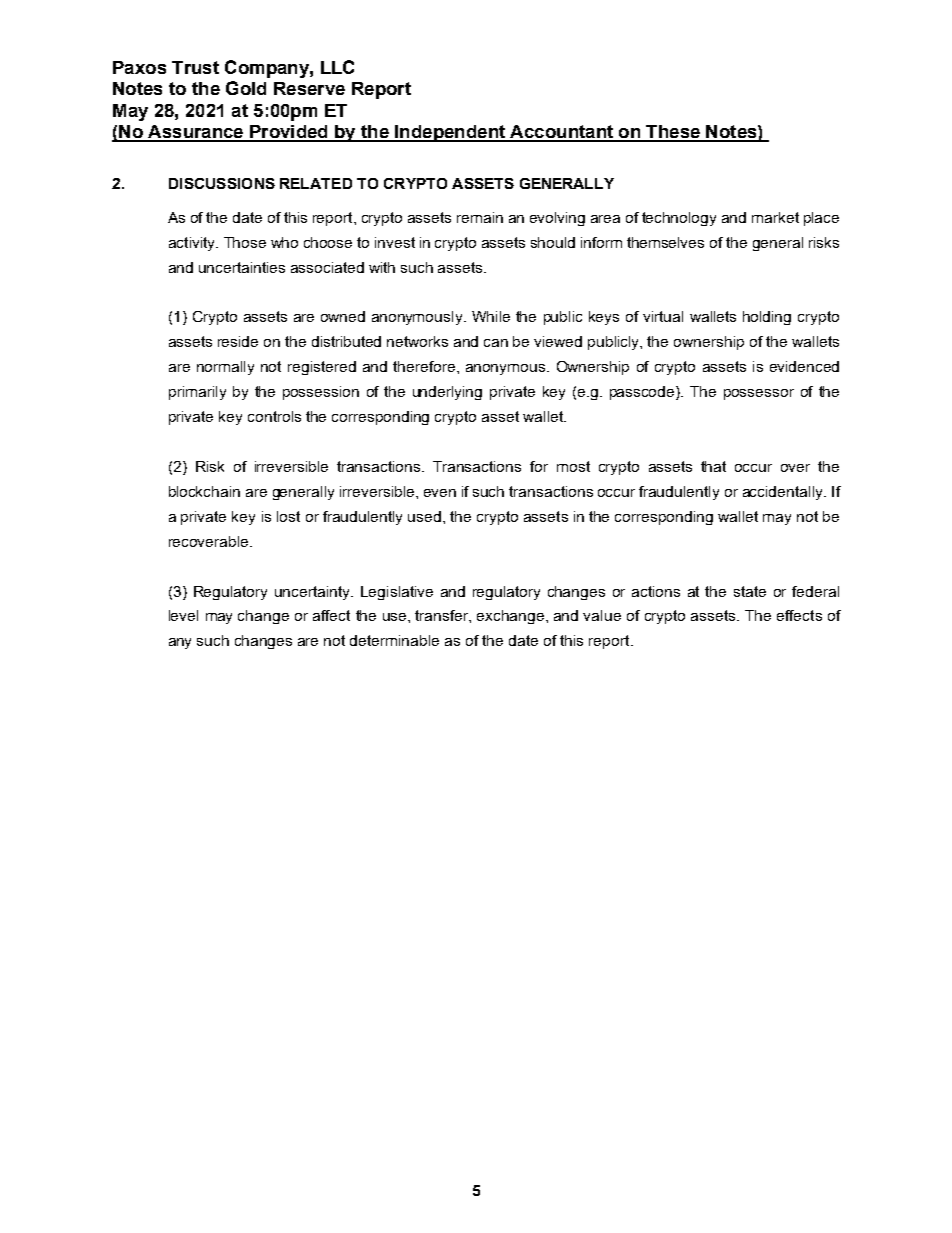 The image size is (952, 1233). I want to click on Those, so click(245, 242).
